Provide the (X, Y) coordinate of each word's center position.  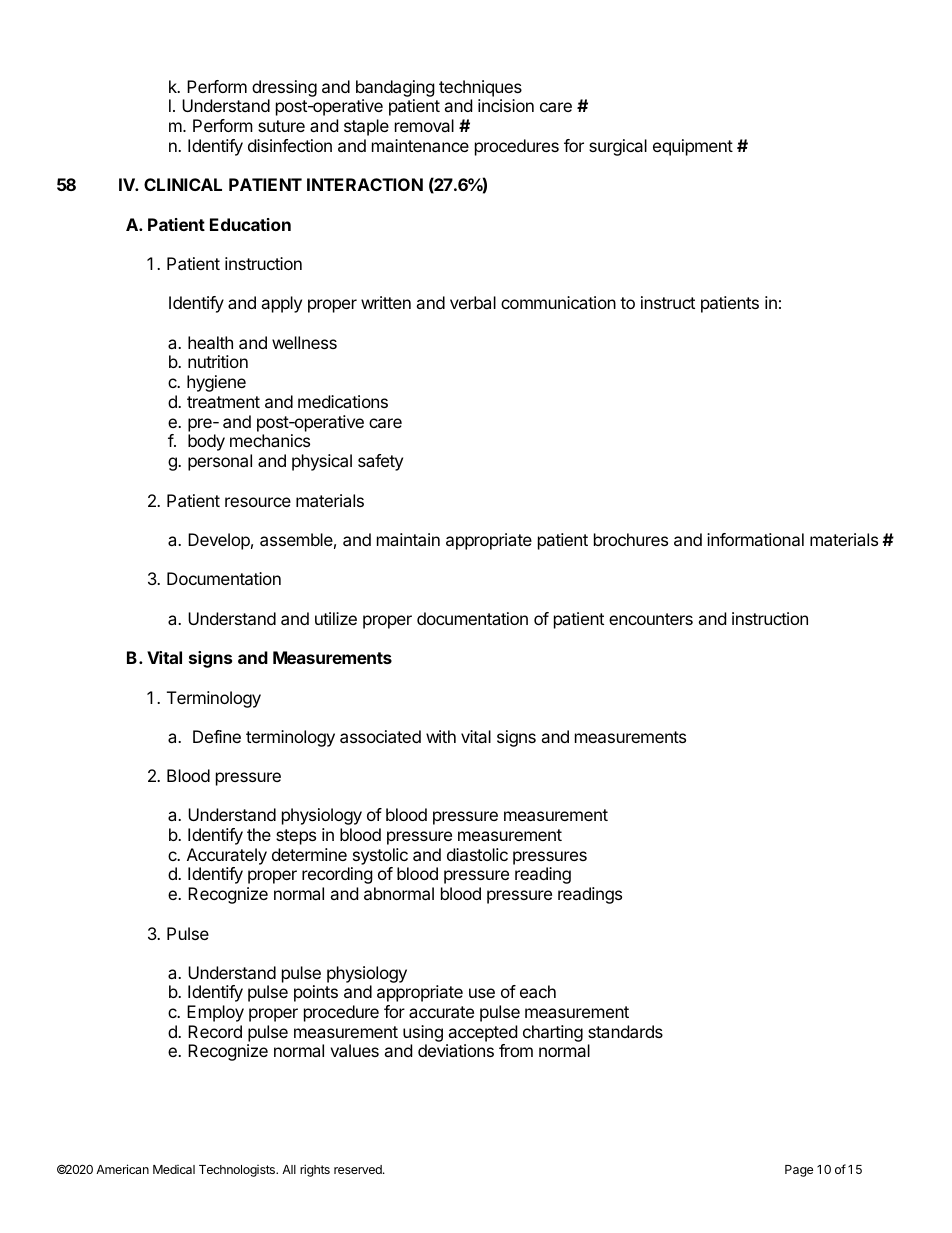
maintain (408, 539)
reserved (359, 1169)
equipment (693, 147)
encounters (651, 619)
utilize (336, 618)
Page (799, 1171)
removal (424, 125)
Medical (174, 1169)
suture (281, 126)
